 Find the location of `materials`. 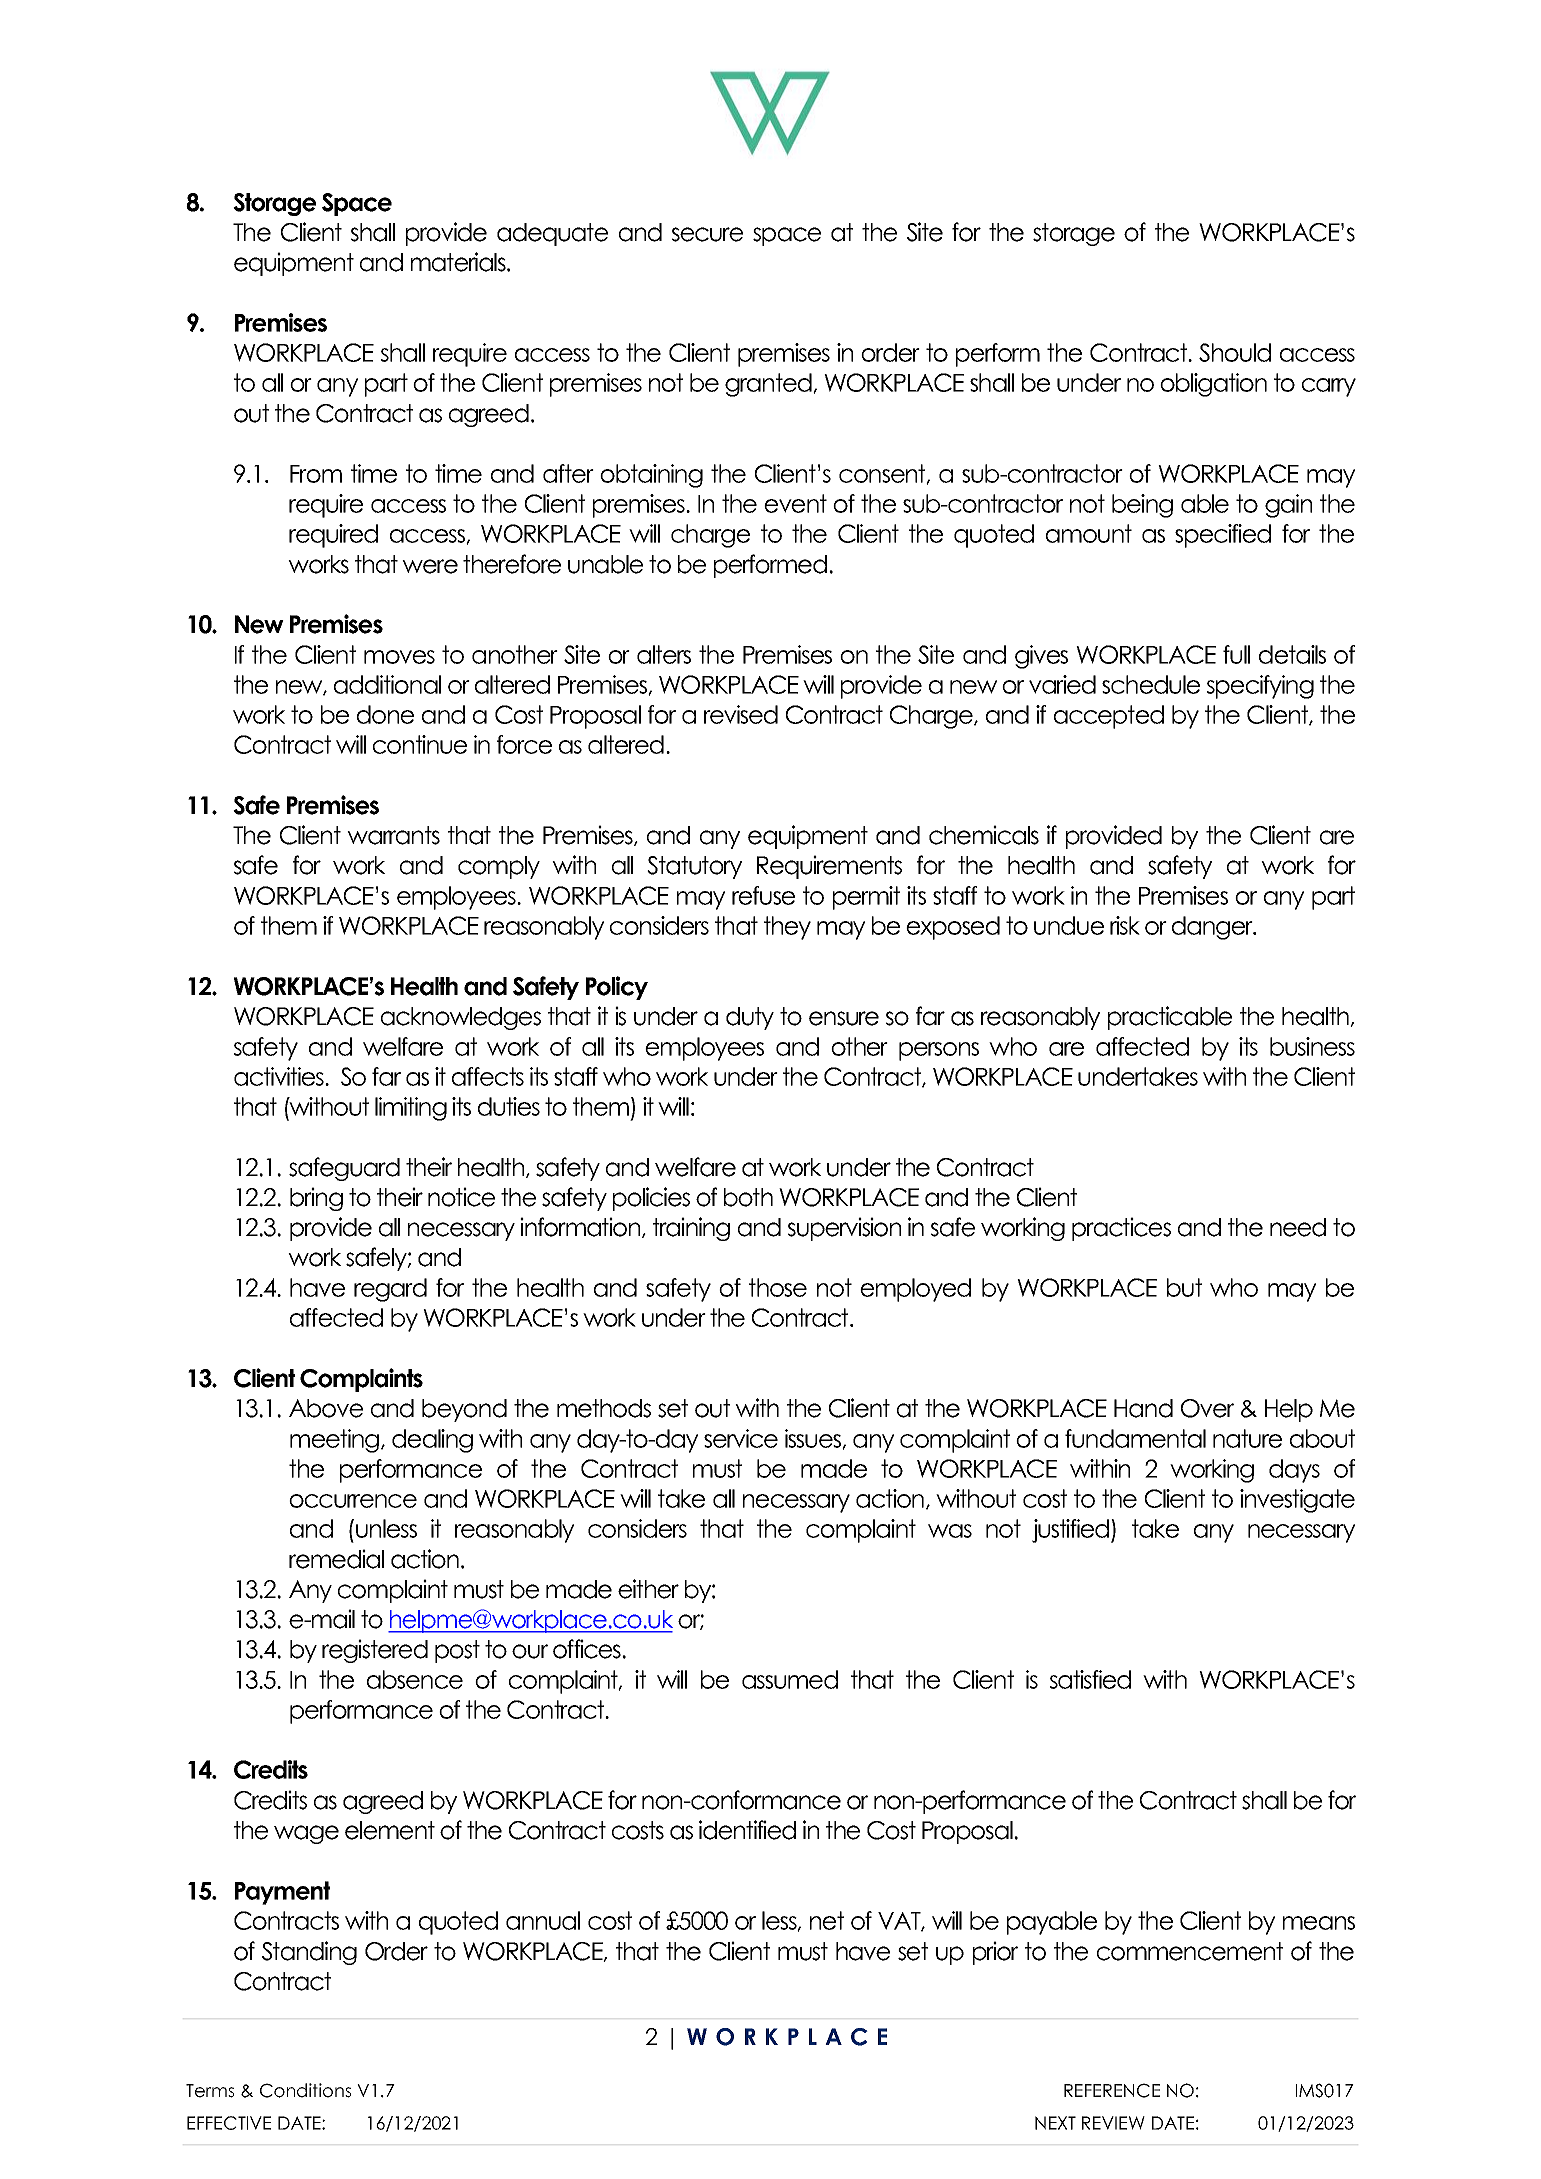

materials is located at coordinates (459, 262).
